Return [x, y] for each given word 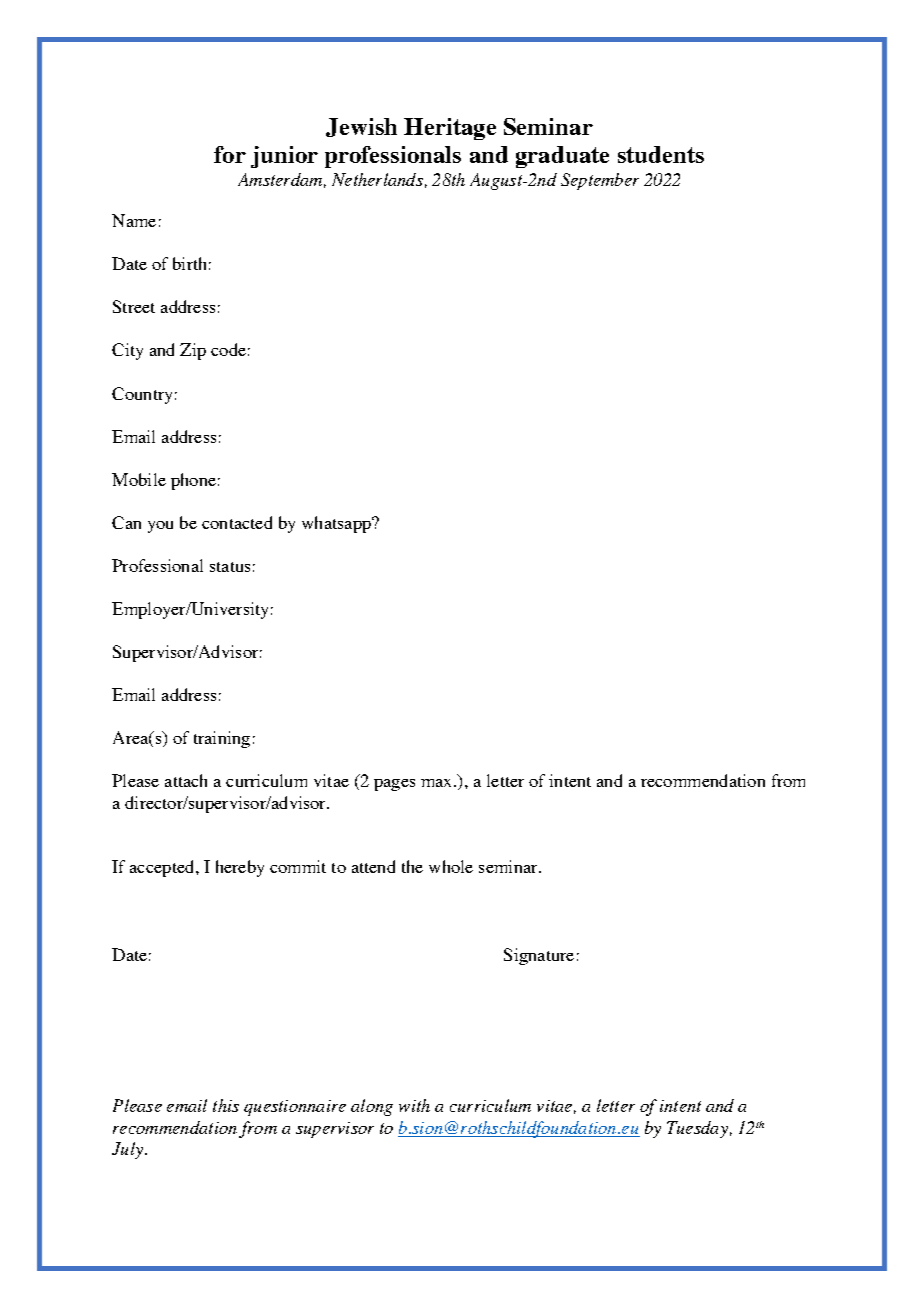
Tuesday [697, 1129]
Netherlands [377, 179]
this [226, 1105]
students [661, 154]
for [230, 154]
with [414, 1105]
